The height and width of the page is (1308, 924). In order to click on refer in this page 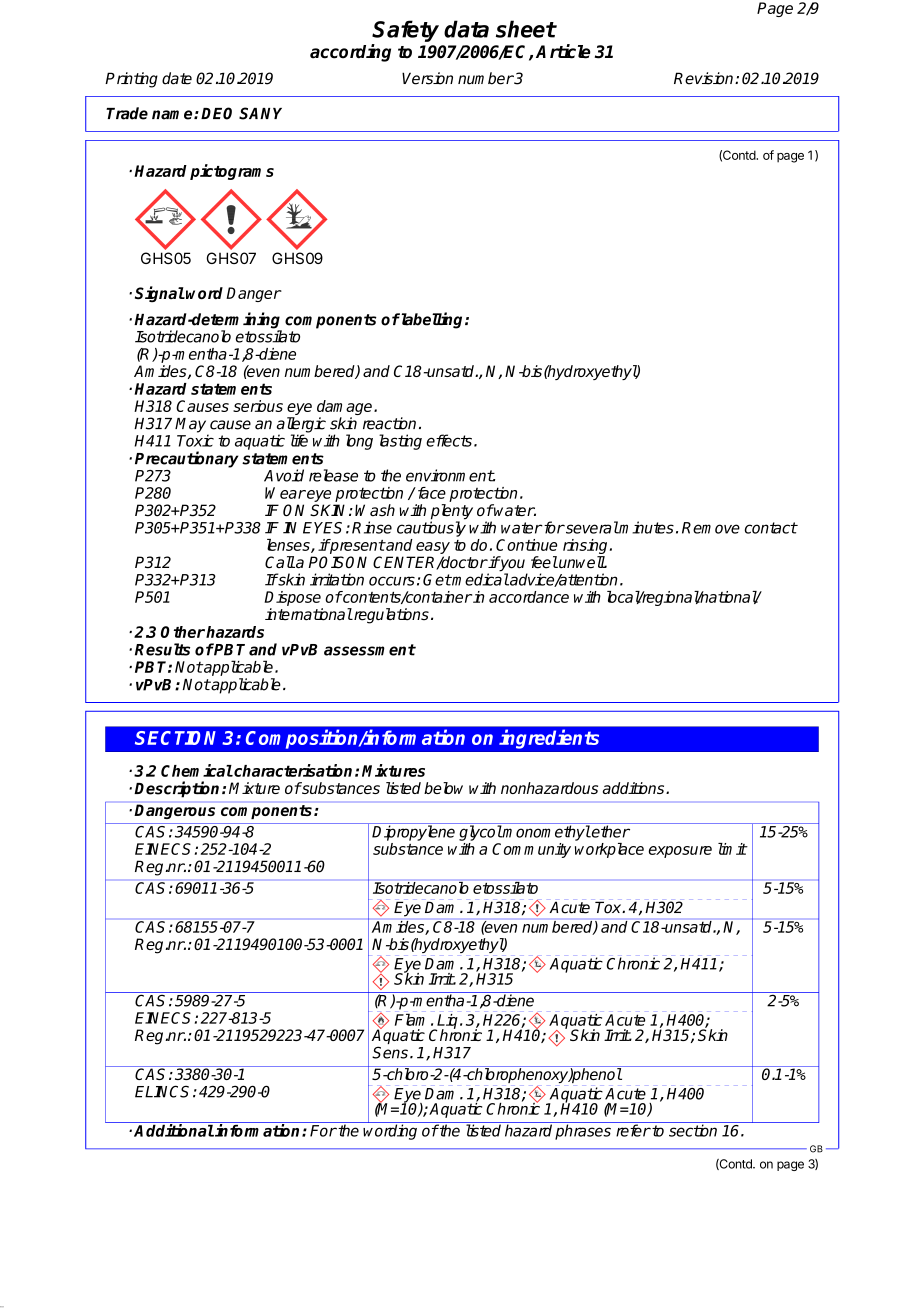, I will do `click(633, 1130)`.
